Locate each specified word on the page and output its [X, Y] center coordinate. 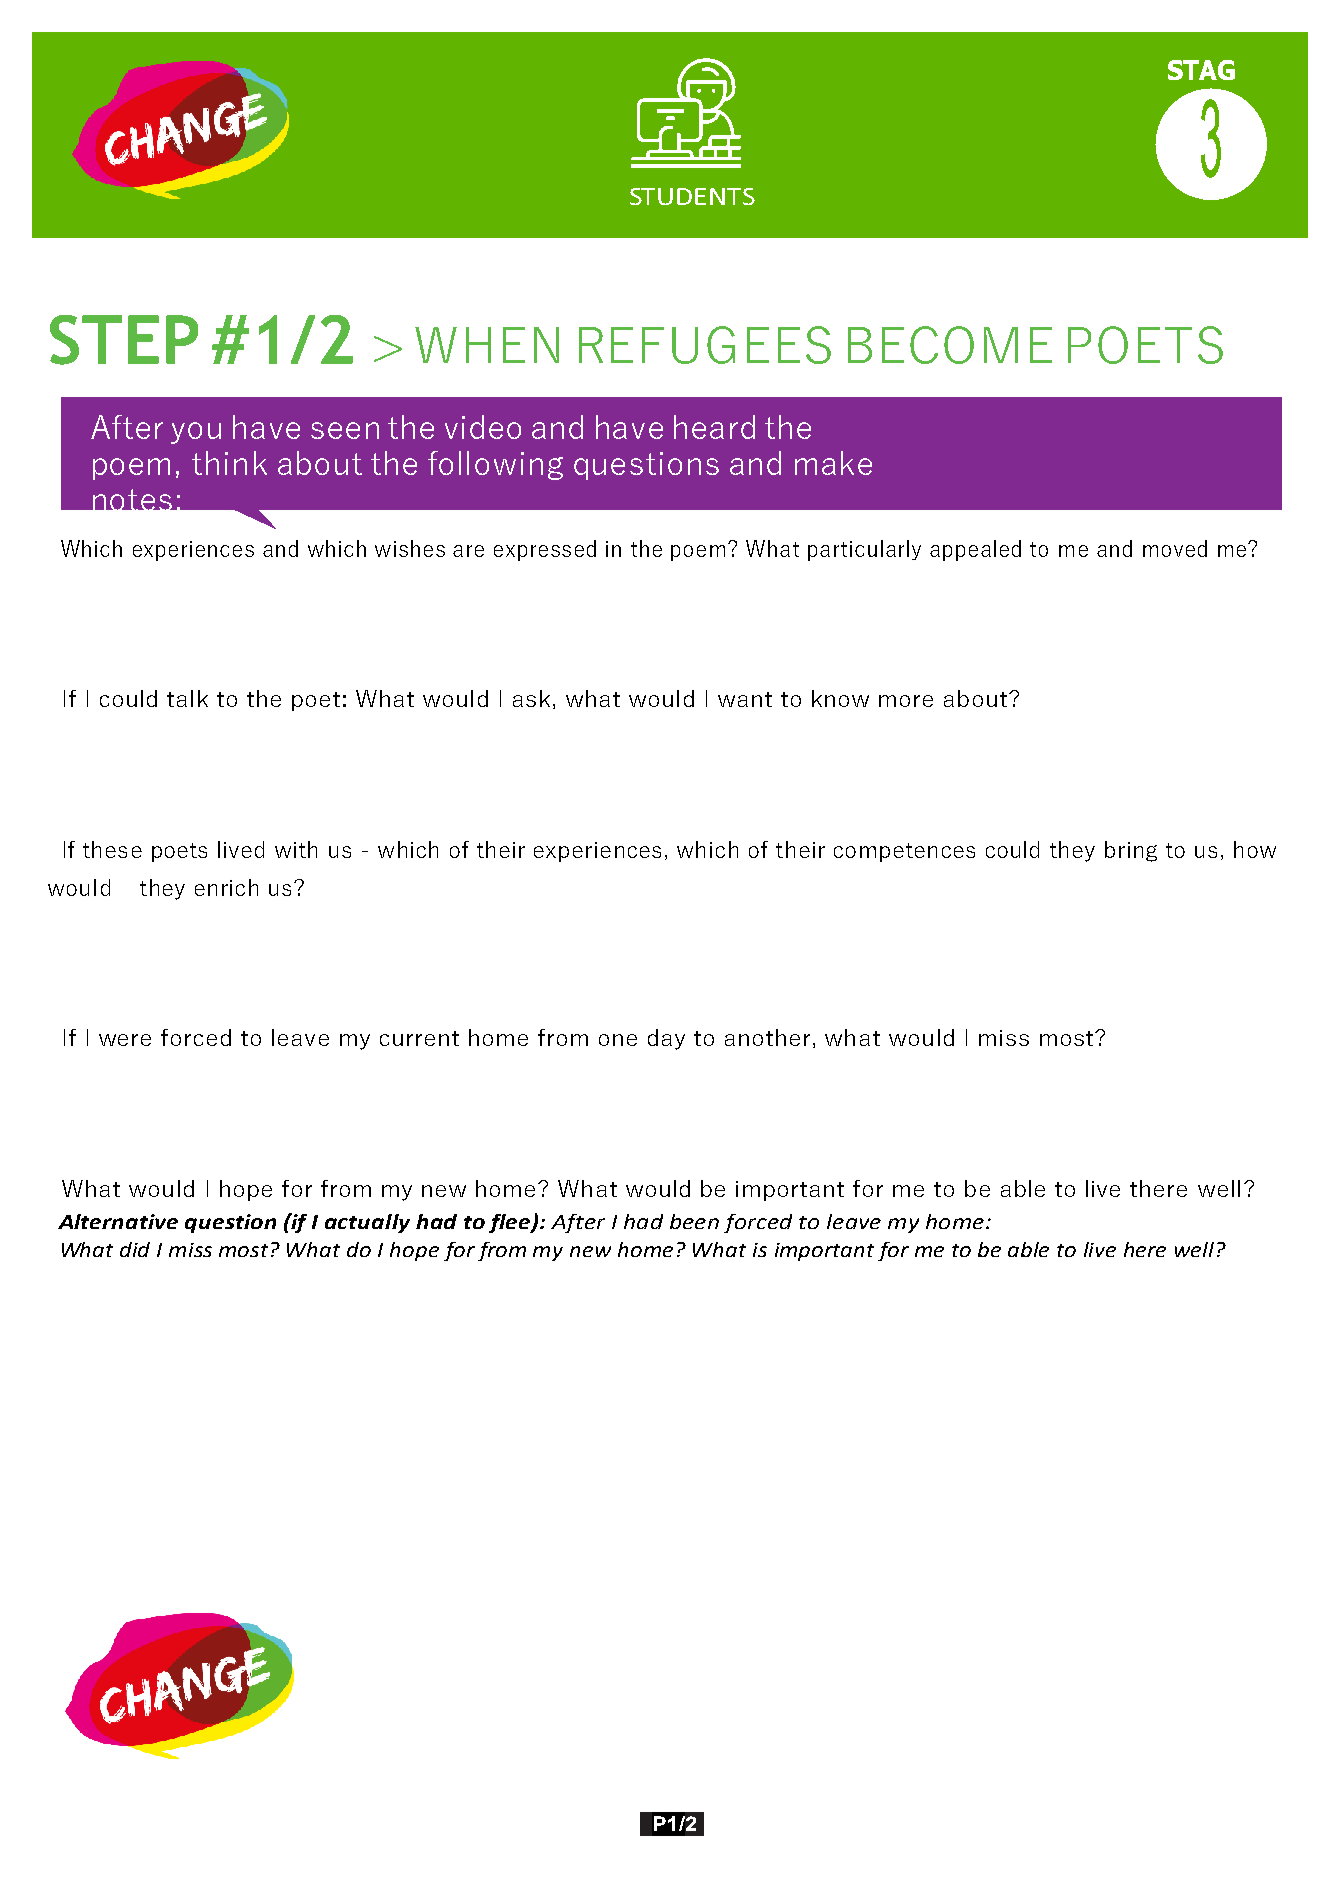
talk [187, 698]
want [745, 699]
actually [367, 1223]
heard [714, 427]
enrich [226, 887]
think [229, 463]
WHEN [487, 345]
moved [1175, 548]
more [906, 701]
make [833, 463]
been [694, 1221]
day [666, 1039]
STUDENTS [692, 196]
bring [1131, 851]
